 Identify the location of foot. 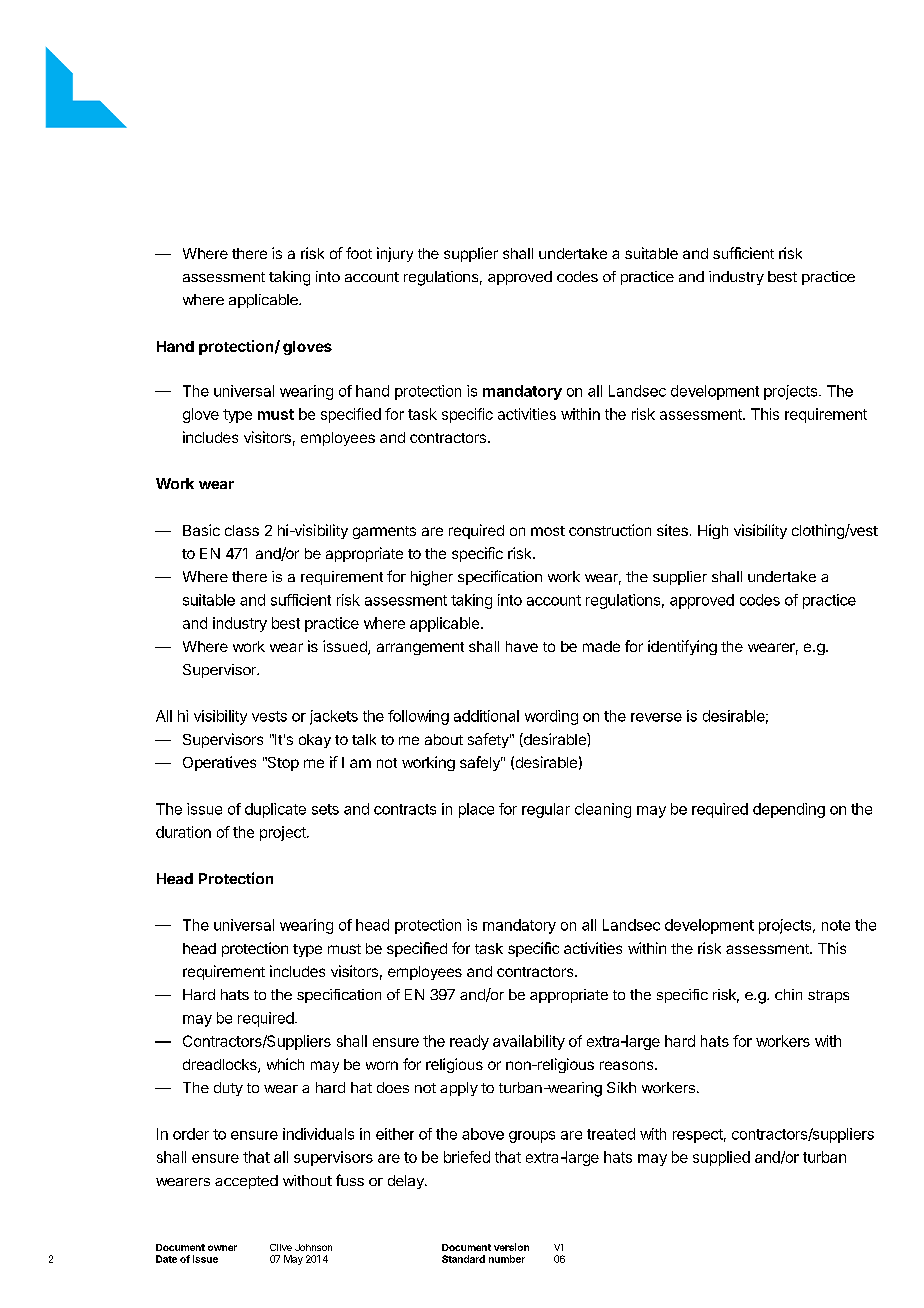
(359, 253).
